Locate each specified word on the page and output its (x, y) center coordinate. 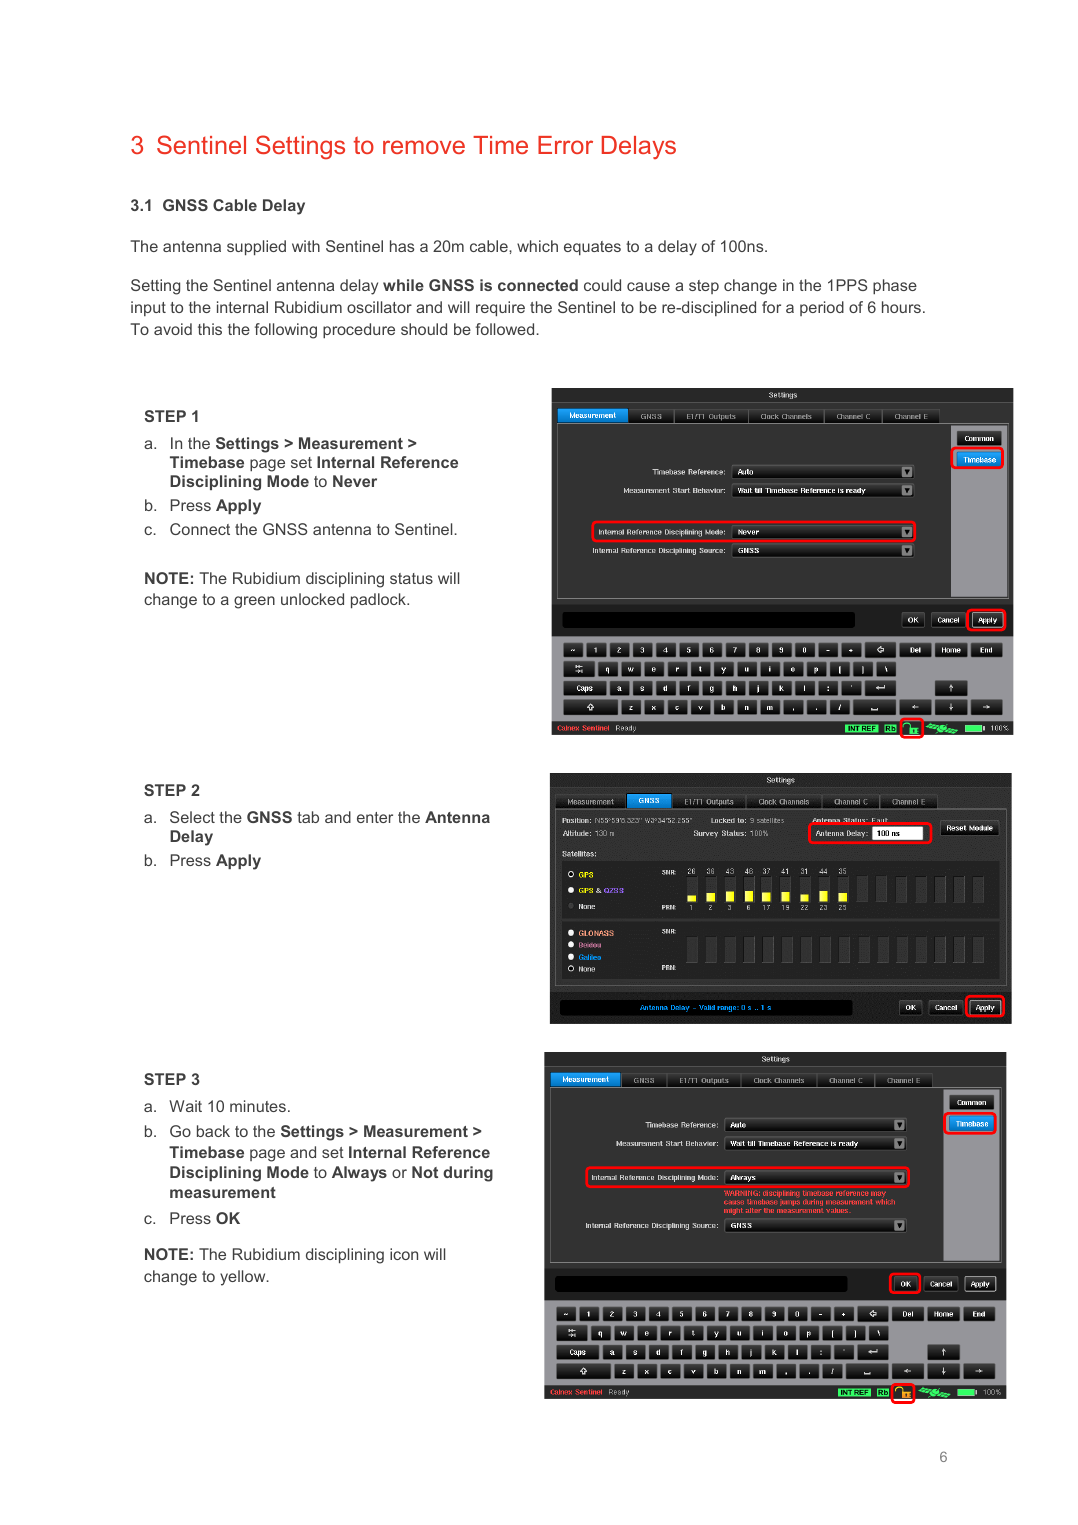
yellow (244, 1278)
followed (506, 329)
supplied (256, 247)
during (468, 1174)
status (411, 578)
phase (895, 286)
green (254, 602)
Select (192, 817)
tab (308, 817)
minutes (258, 1106)
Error (565, 145)
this (210, 329)
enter (375, 817)
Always (359, 1174)
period (822, 308)
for (771, 307)
